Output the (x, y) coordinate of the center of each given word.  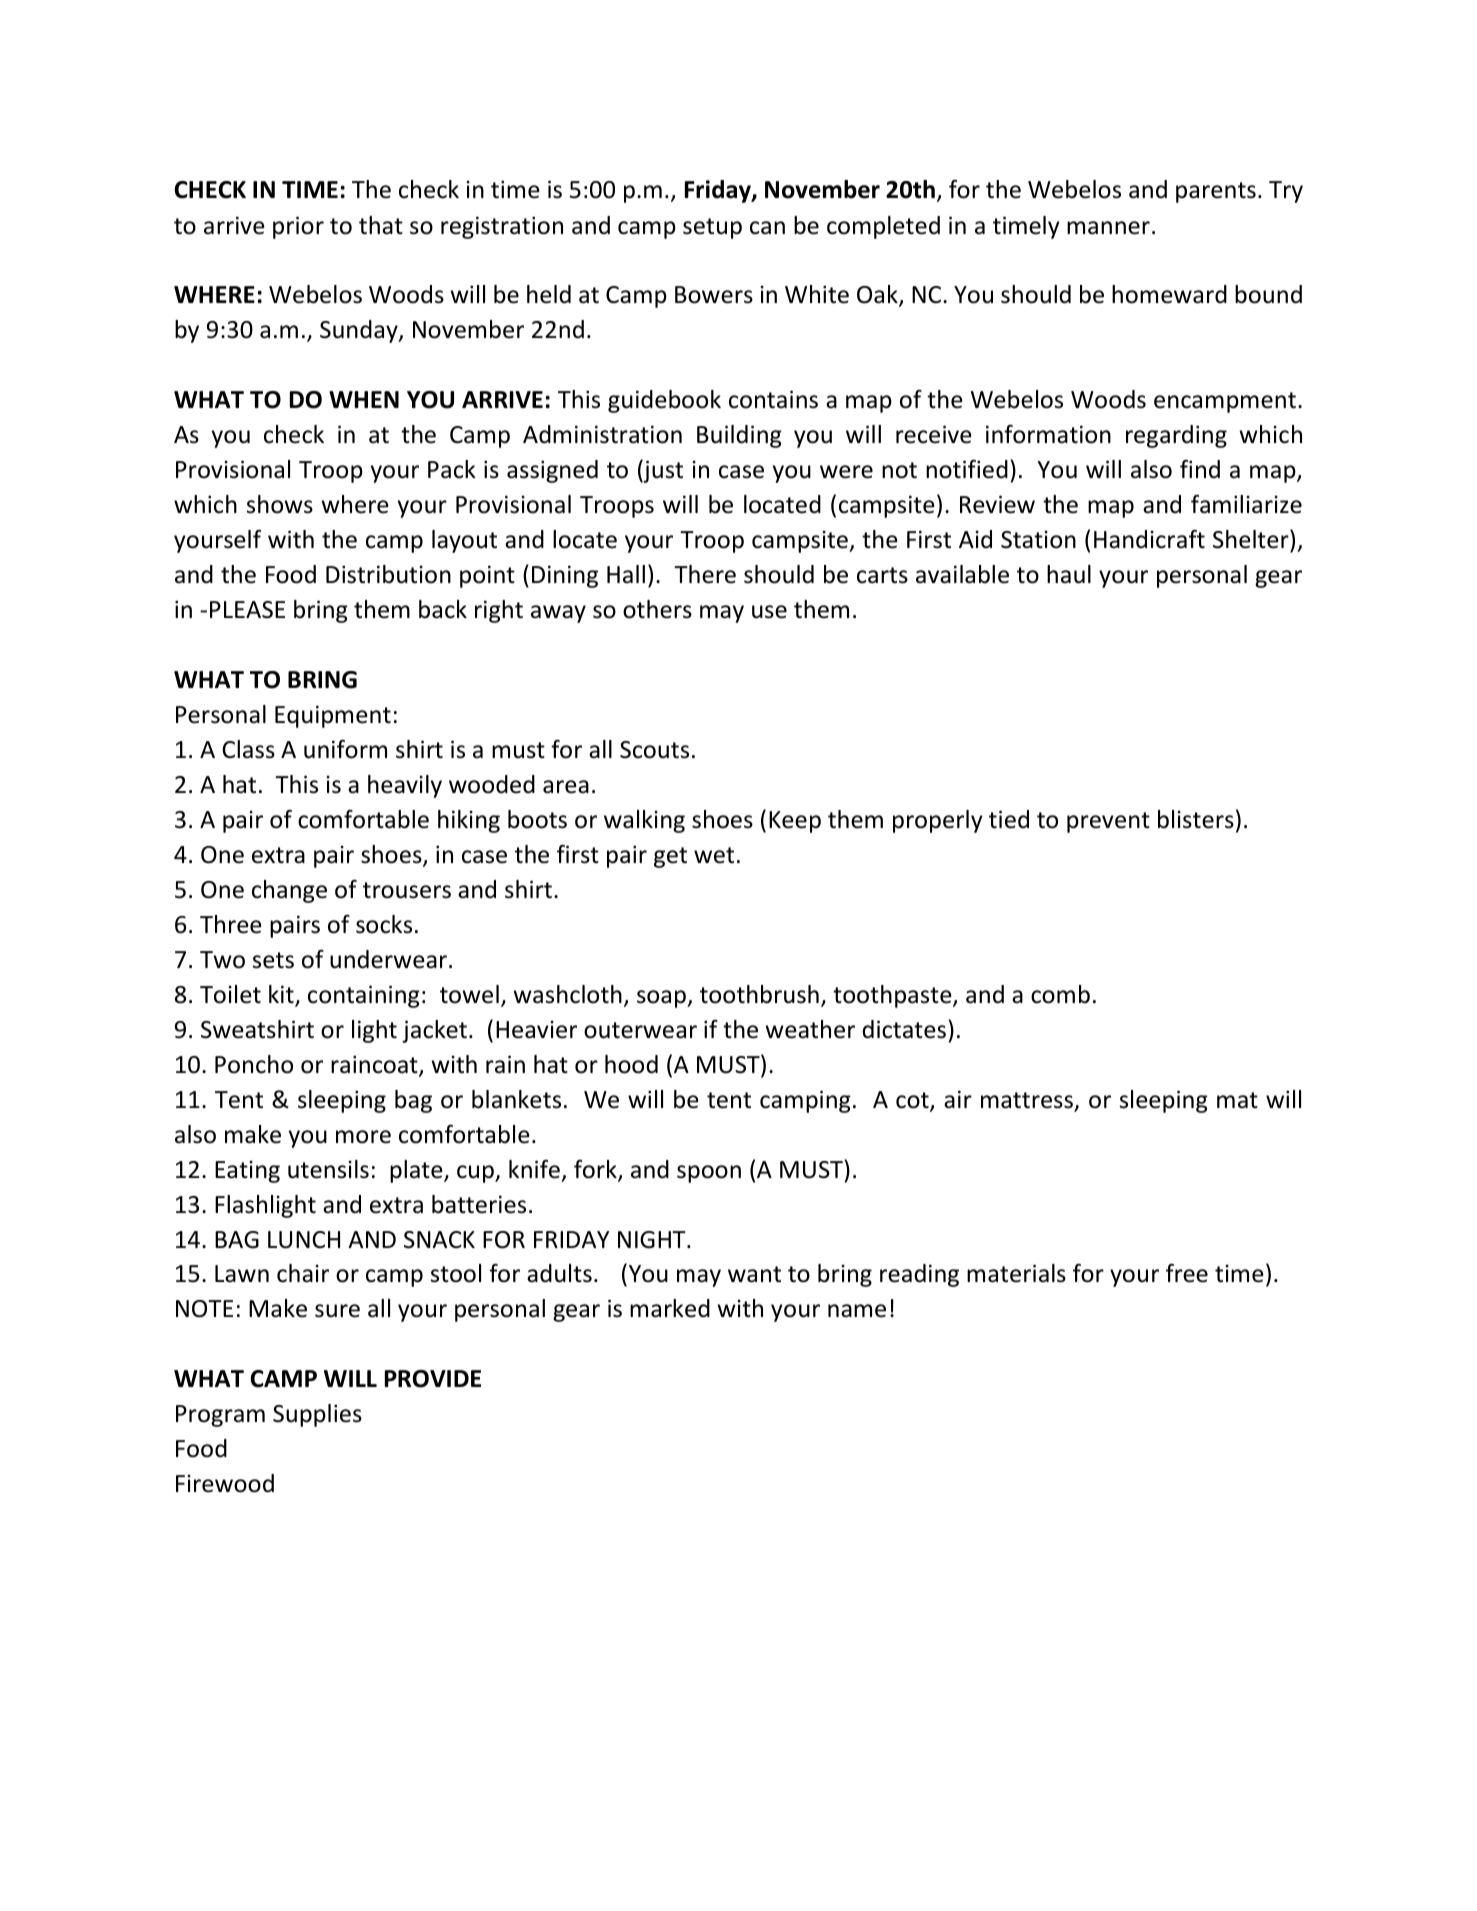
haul (1069, 574)
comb (1060, 994)
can (767, 228)
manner (1108, 228)
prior (298, 227)
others (657, 609)
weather (810, 1029)
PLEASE (247, 610)
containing (364, 996)
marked (670, 1308)
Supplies (317, 1415)
